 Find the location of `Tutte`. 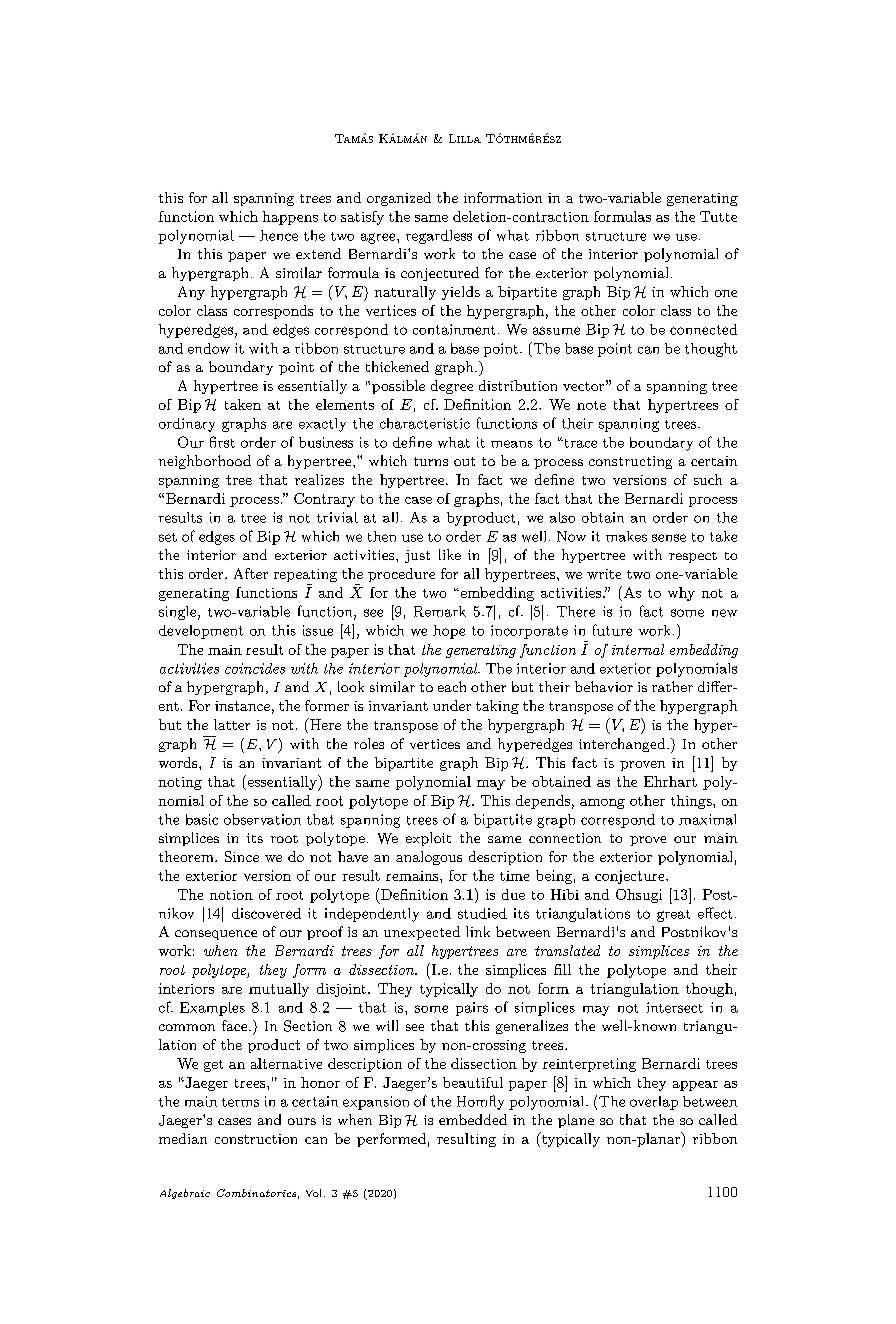

Tutte is located at coordinates (718, 216).
